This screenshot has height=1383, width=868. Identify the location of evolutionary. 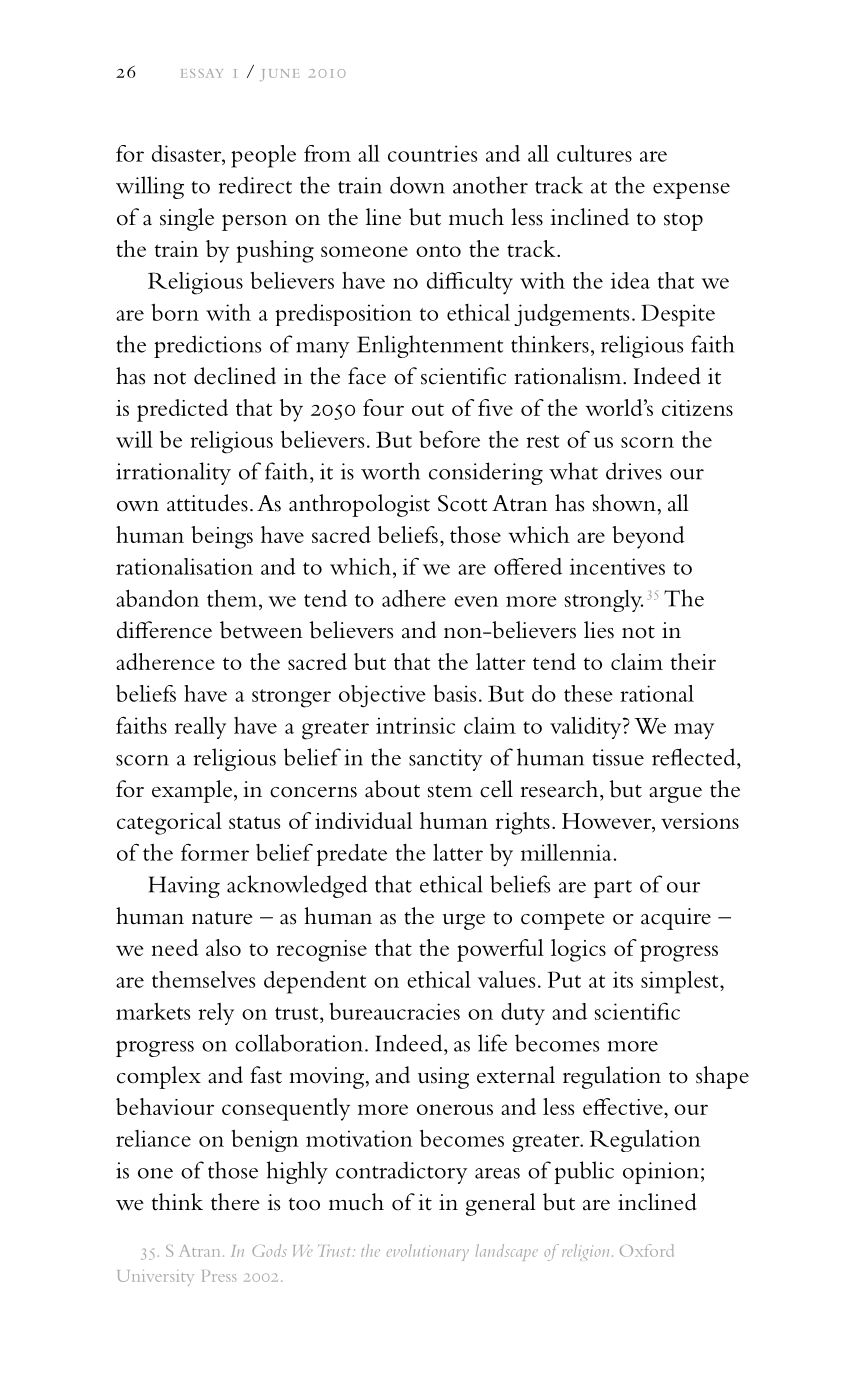
(428, 1252).
